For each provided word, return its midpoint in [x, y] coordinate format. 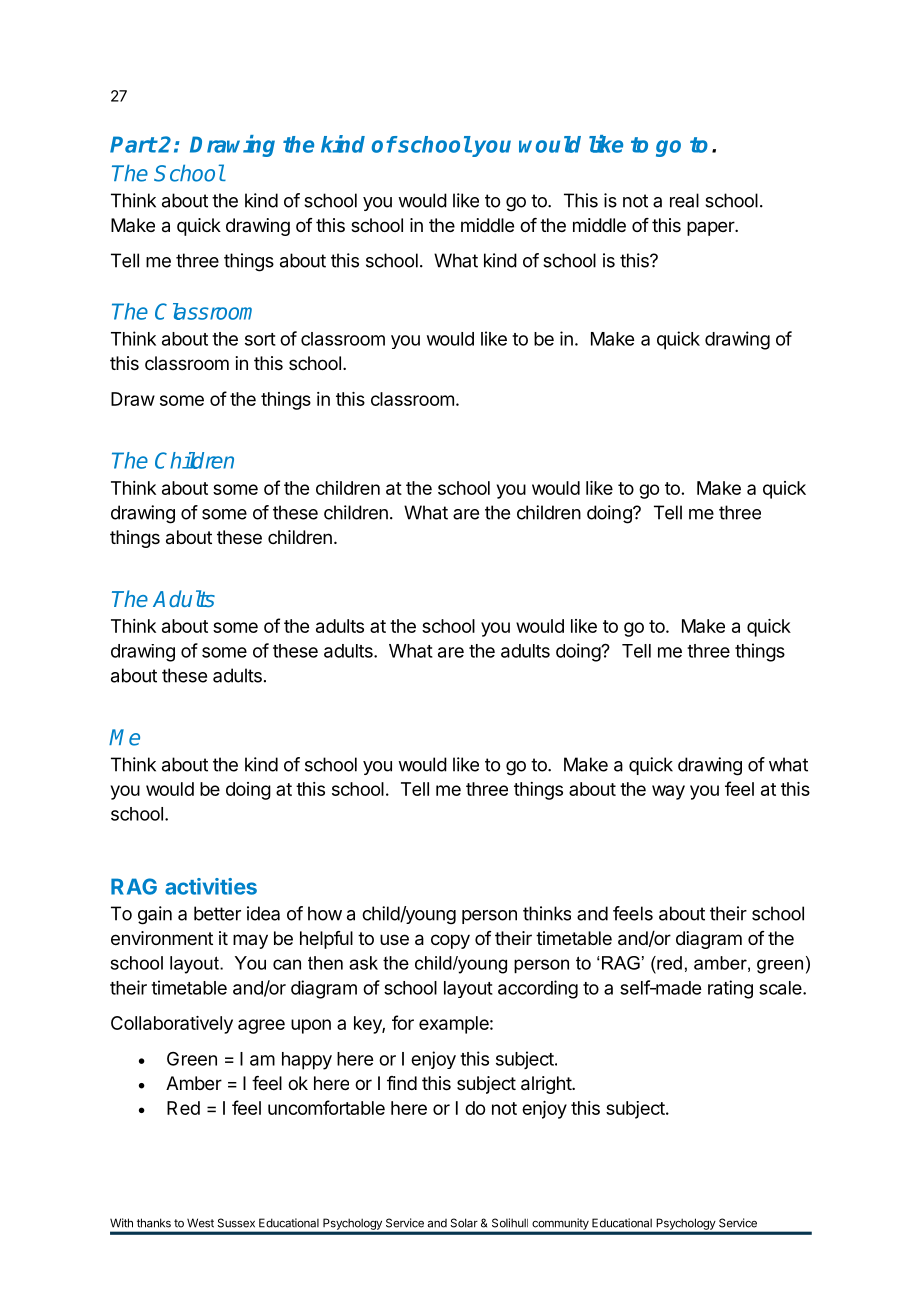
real [684, 200]
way [668, 792]
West [200, 1223]
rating [730, 989]
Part [133, 144]
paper [711, 228]
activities [211, 886]
